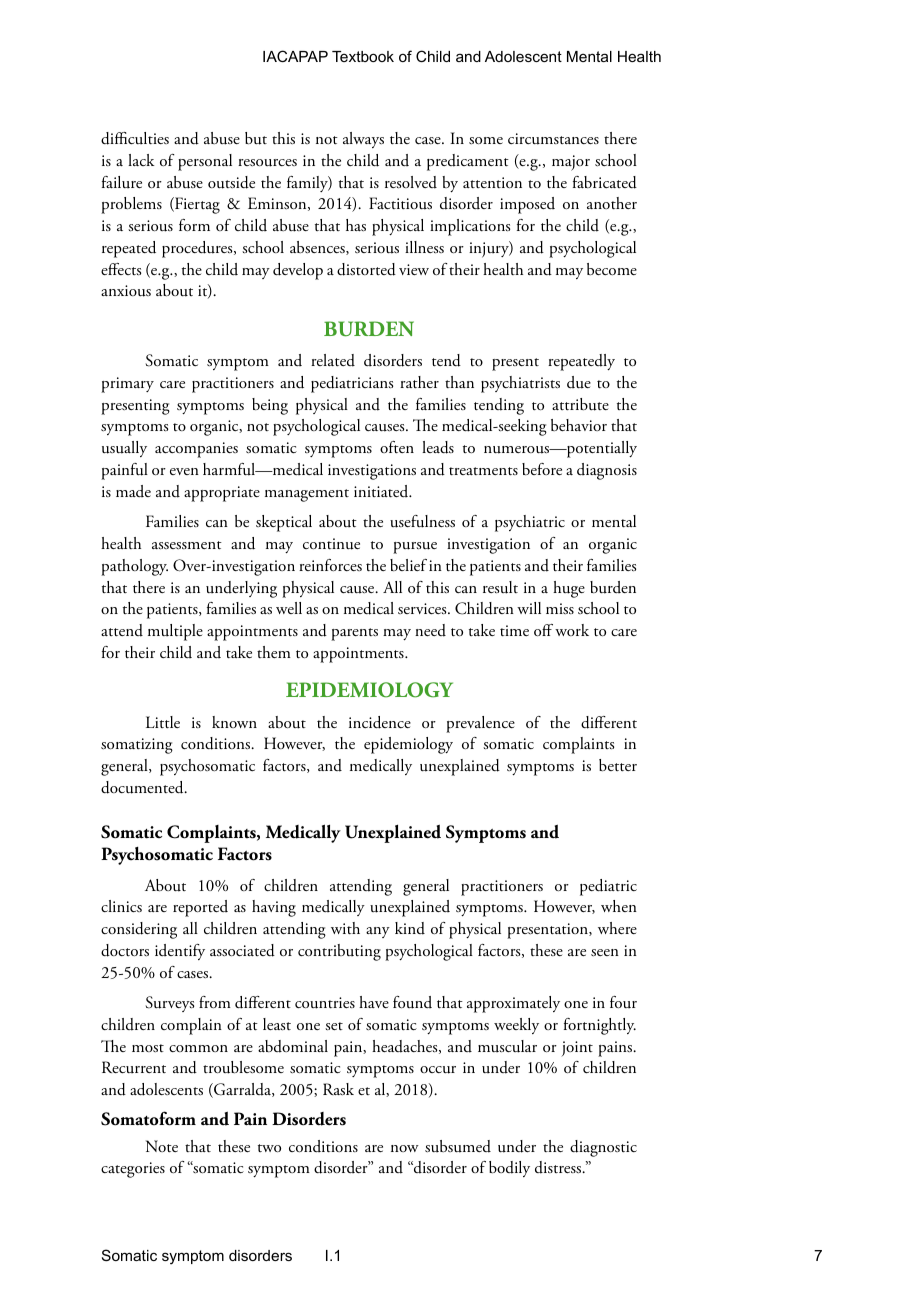 The image size is (924, 1308). Describe the element at coordinates (458, 1146) in the screenshot. I see `subsumed` at that location.
